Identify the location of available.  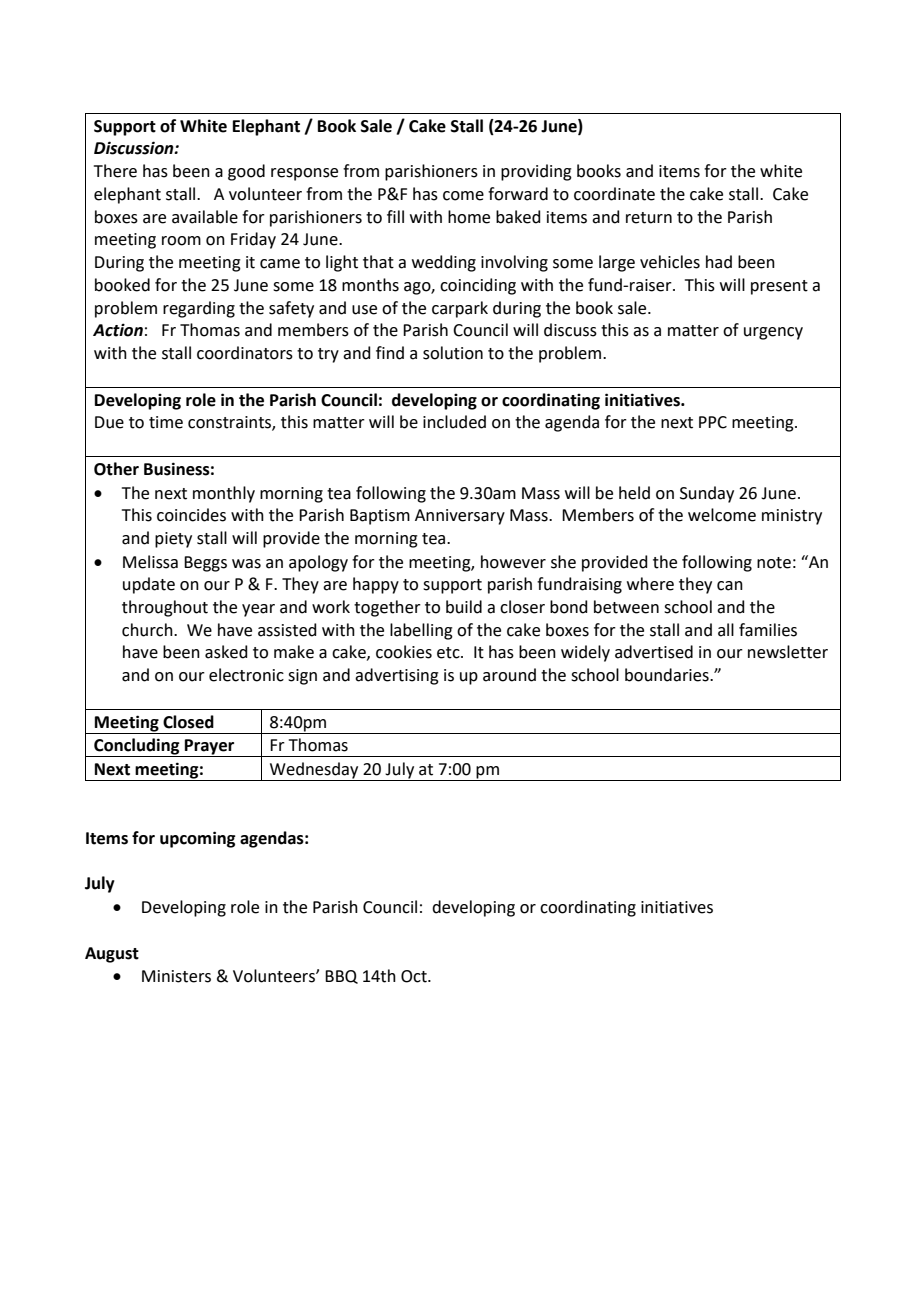
(205, 217).
